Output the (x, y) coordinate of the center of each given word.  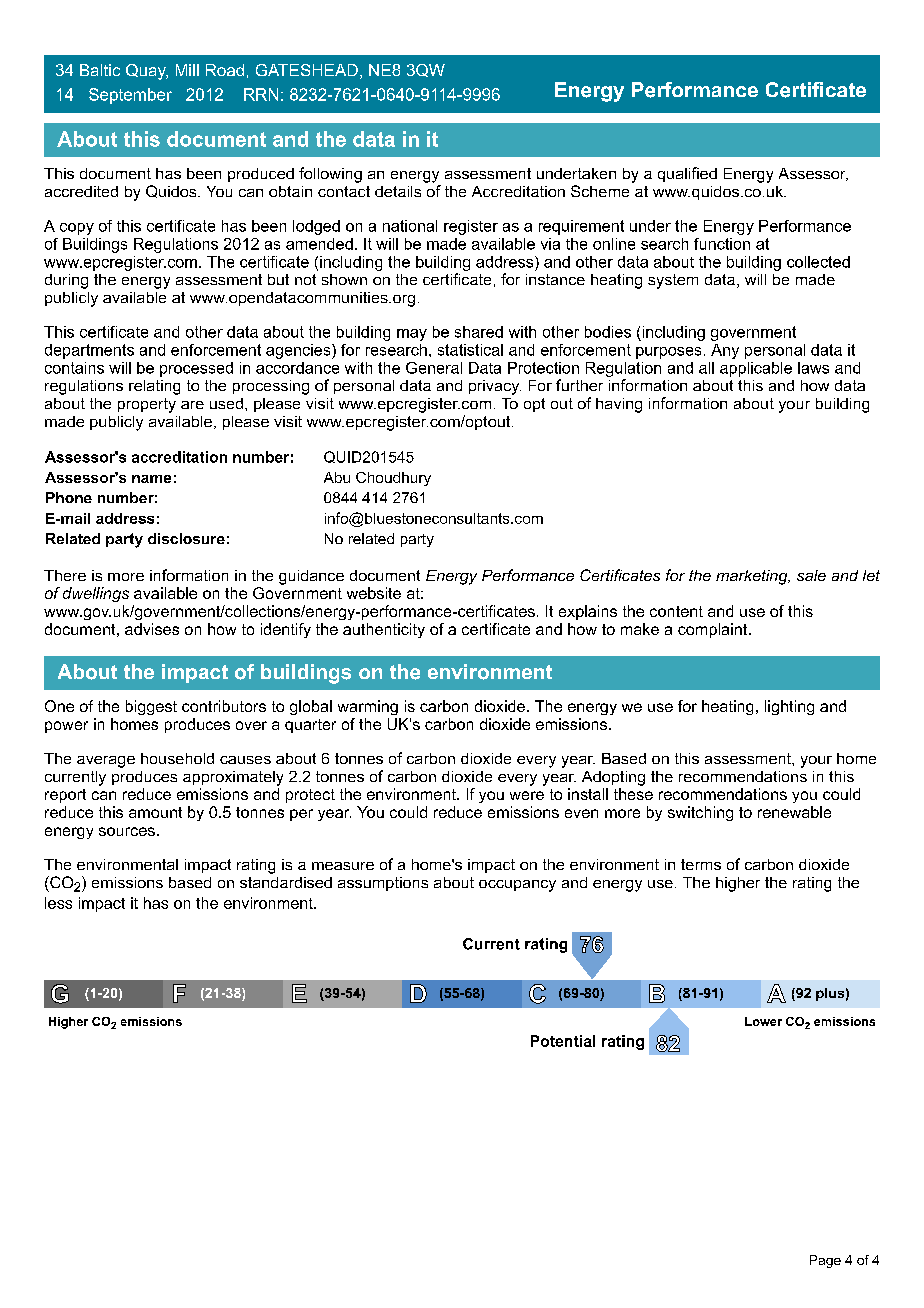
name (151, 479)
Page (825, 1261)
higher (738, 884)
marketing (753, 577)
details (398, 191)
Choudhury (393, 479)
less (58, 903)
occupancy (517, 886)
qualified (687, 174)
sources (127, 831)
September (130, 96)
